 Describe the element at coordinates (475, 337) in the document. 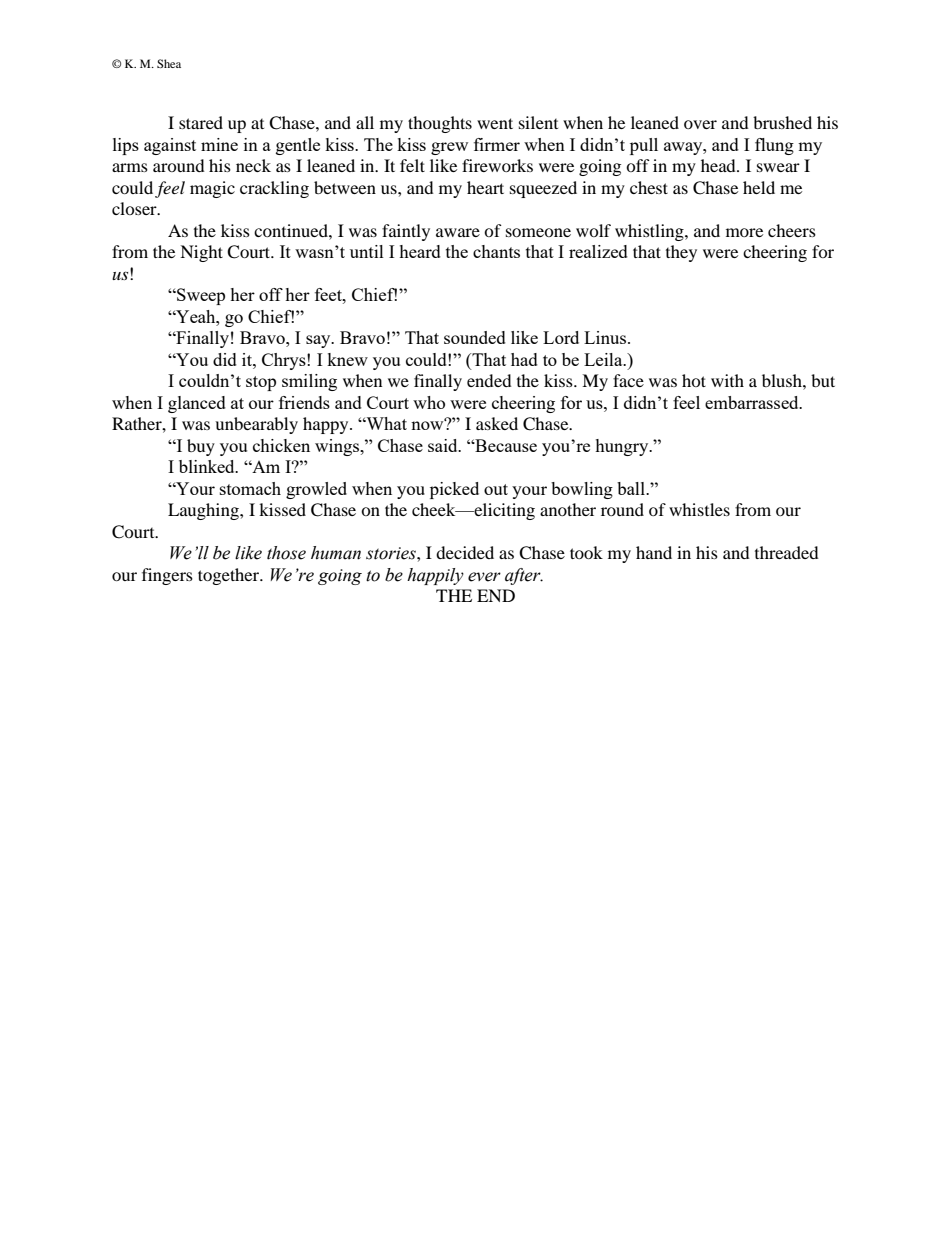

I see `sounded` at that location.
